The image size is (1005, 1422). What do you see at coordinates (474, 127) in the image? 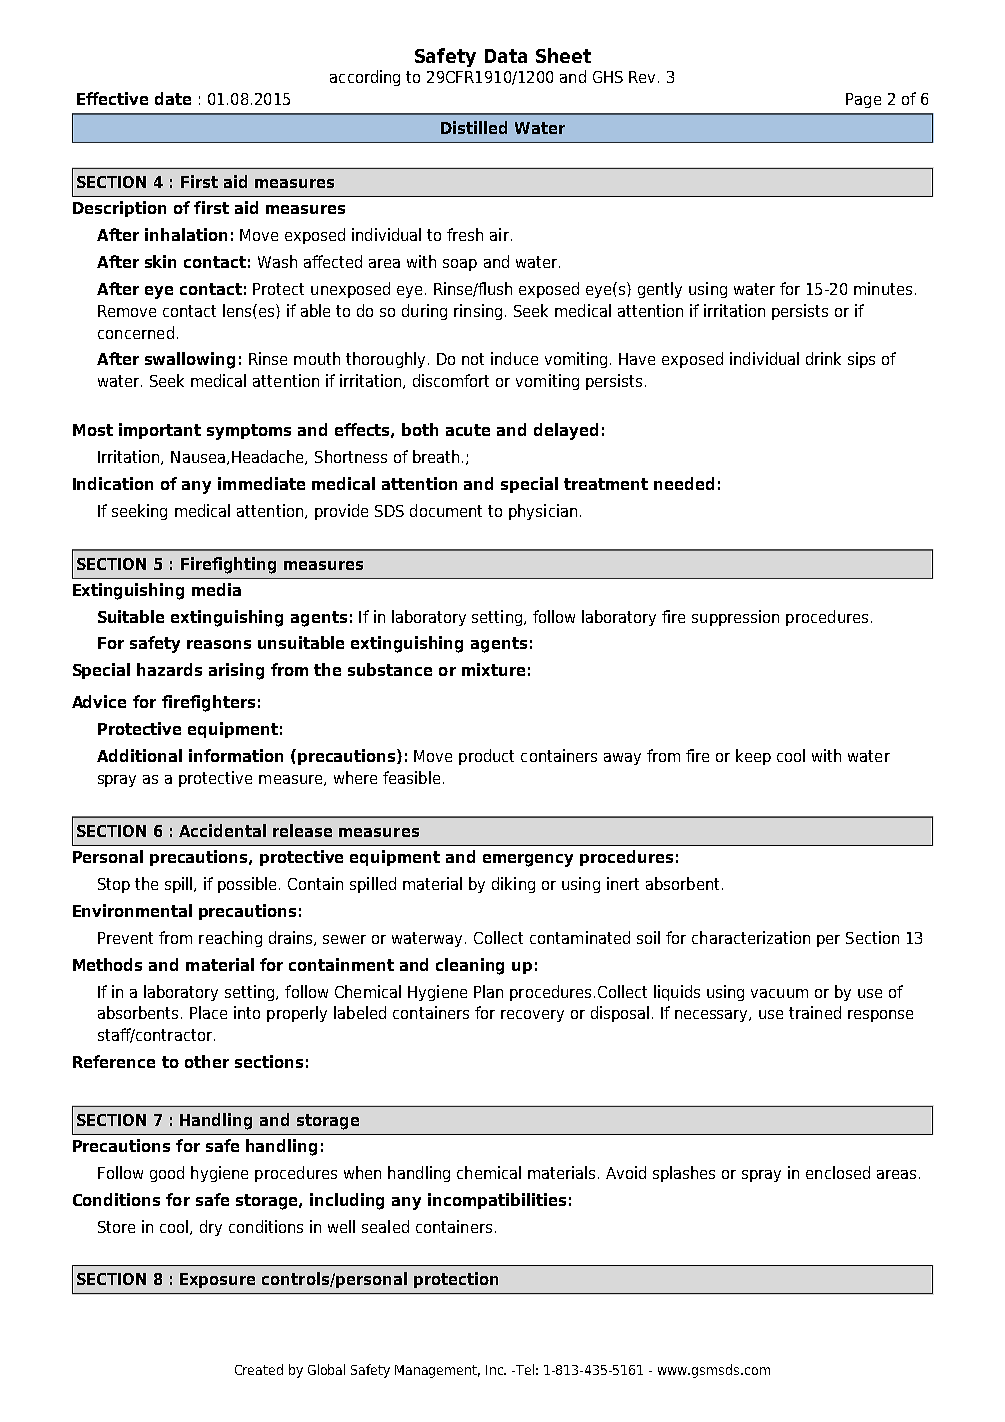
I see `Distilled` at bounding box center [474, 127].
